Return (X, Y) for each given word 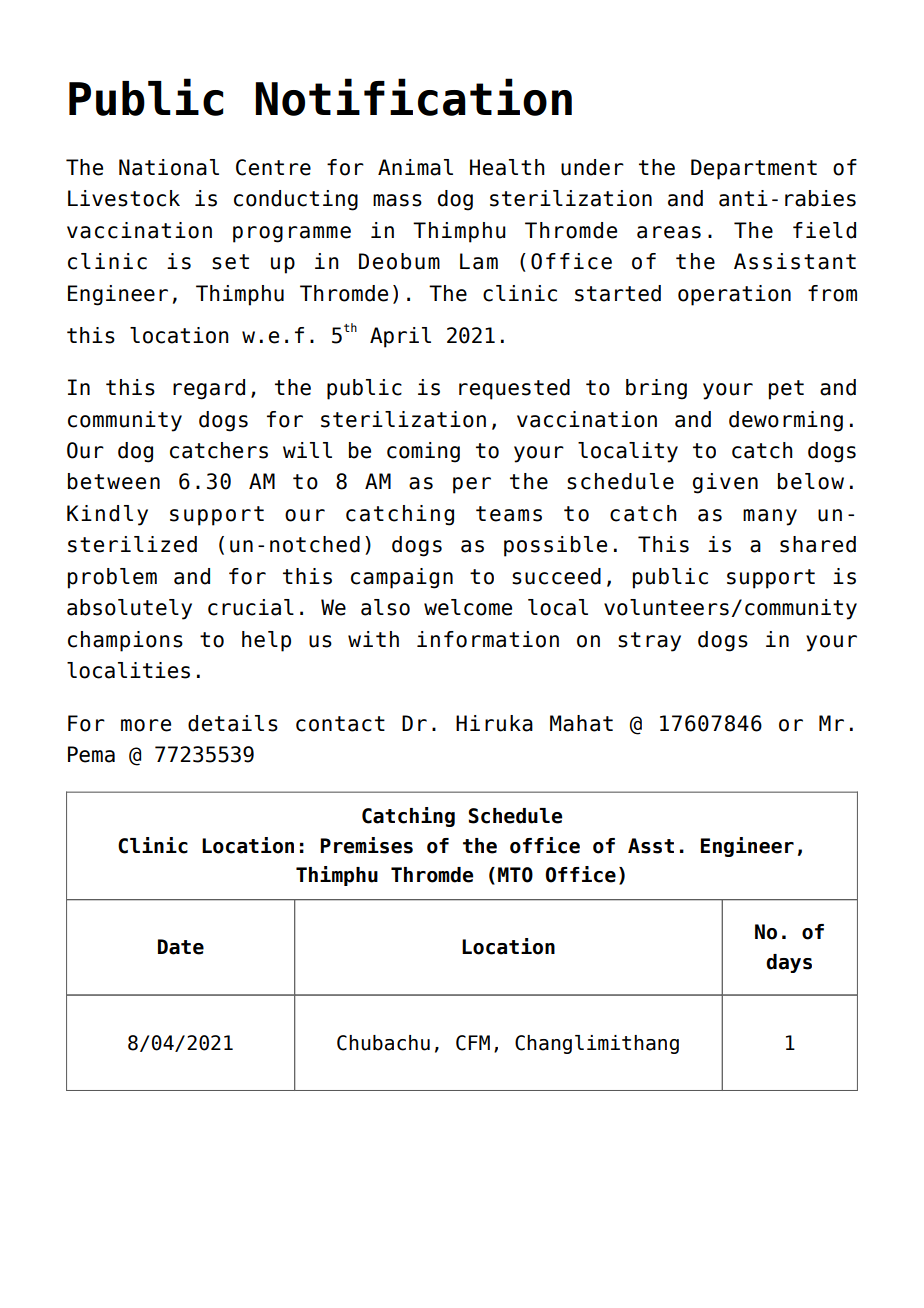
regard (209, 389)
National (169, 167)
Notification (414, 97)
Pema (91, 754)
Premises (366, 845)
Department (754, 169)
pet (786, 390)
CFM (473, 1043)
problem (112, 578)
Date (181, 947)
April (400, 337)
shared (818, 544)
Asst (651, 846)
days (789, 963)
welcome (468, 607)
